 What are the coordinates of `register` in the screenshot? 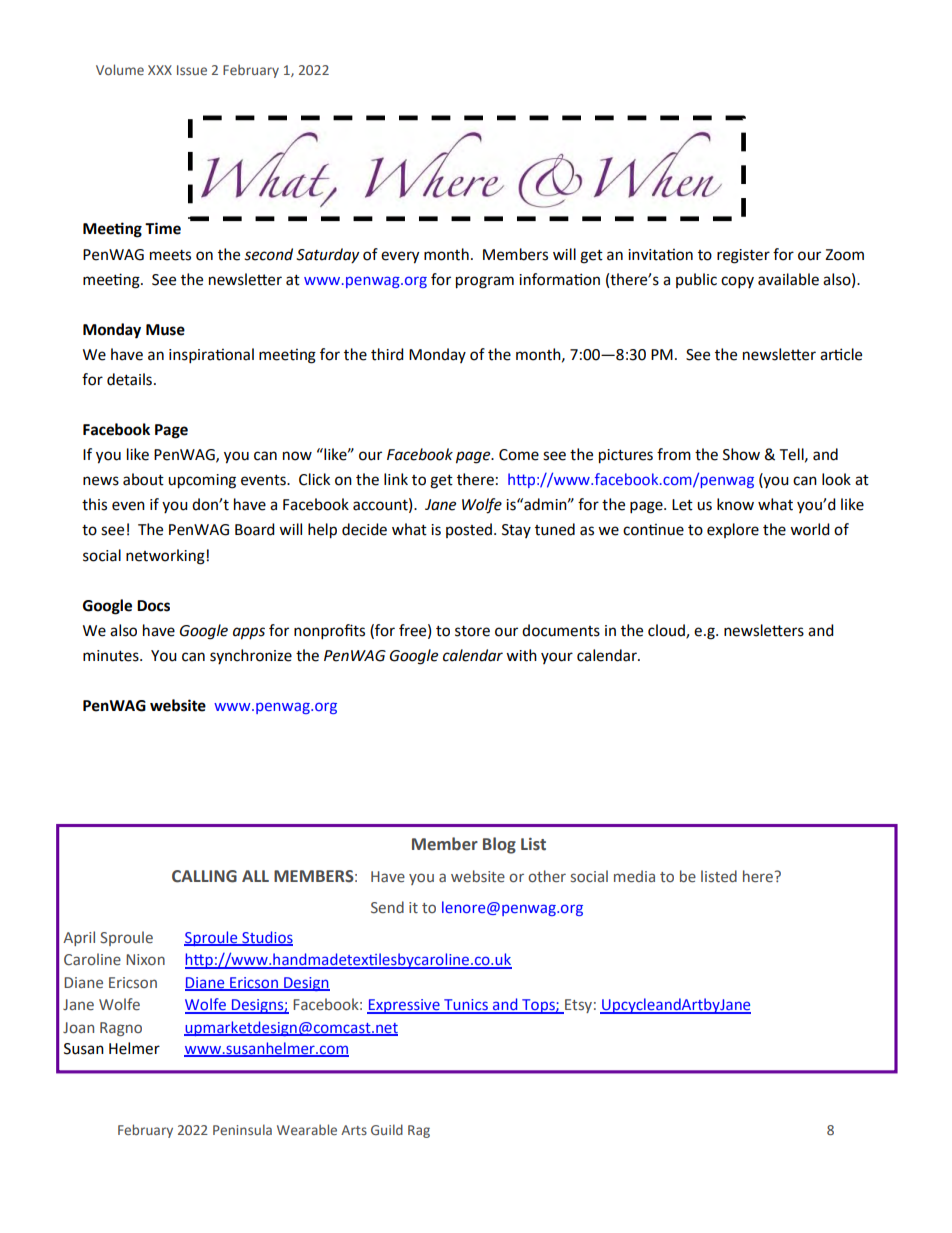 It's located at (743, 256).
